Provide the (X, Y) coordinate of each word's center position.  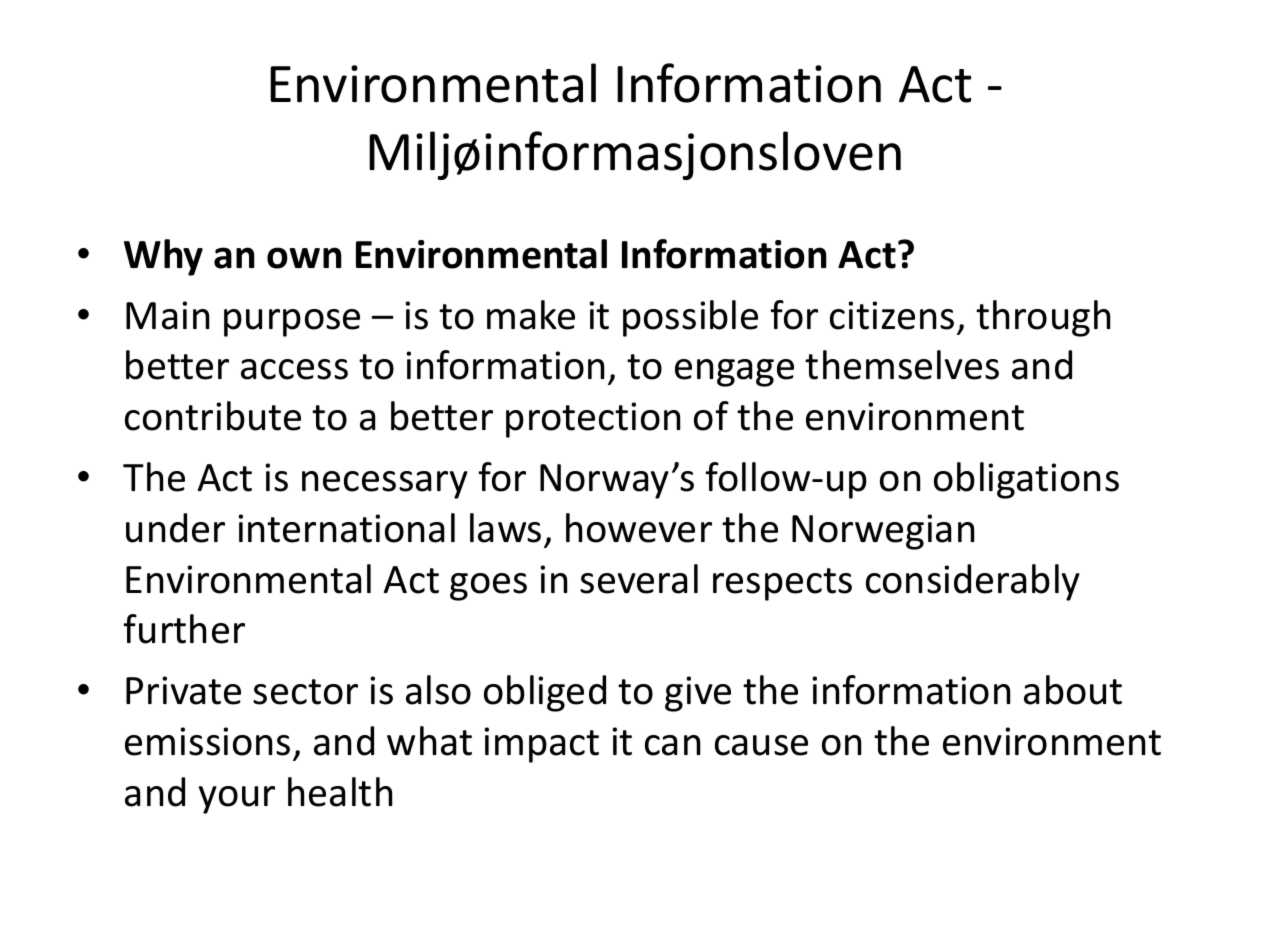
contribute (213, 416)
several (639, 579)
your (237, 800)
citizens (892, 315)
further (184, 629)
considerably (973, 582)
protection (593, 420)
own (304, 258)
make (531, 315)
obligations (1026, 480)
